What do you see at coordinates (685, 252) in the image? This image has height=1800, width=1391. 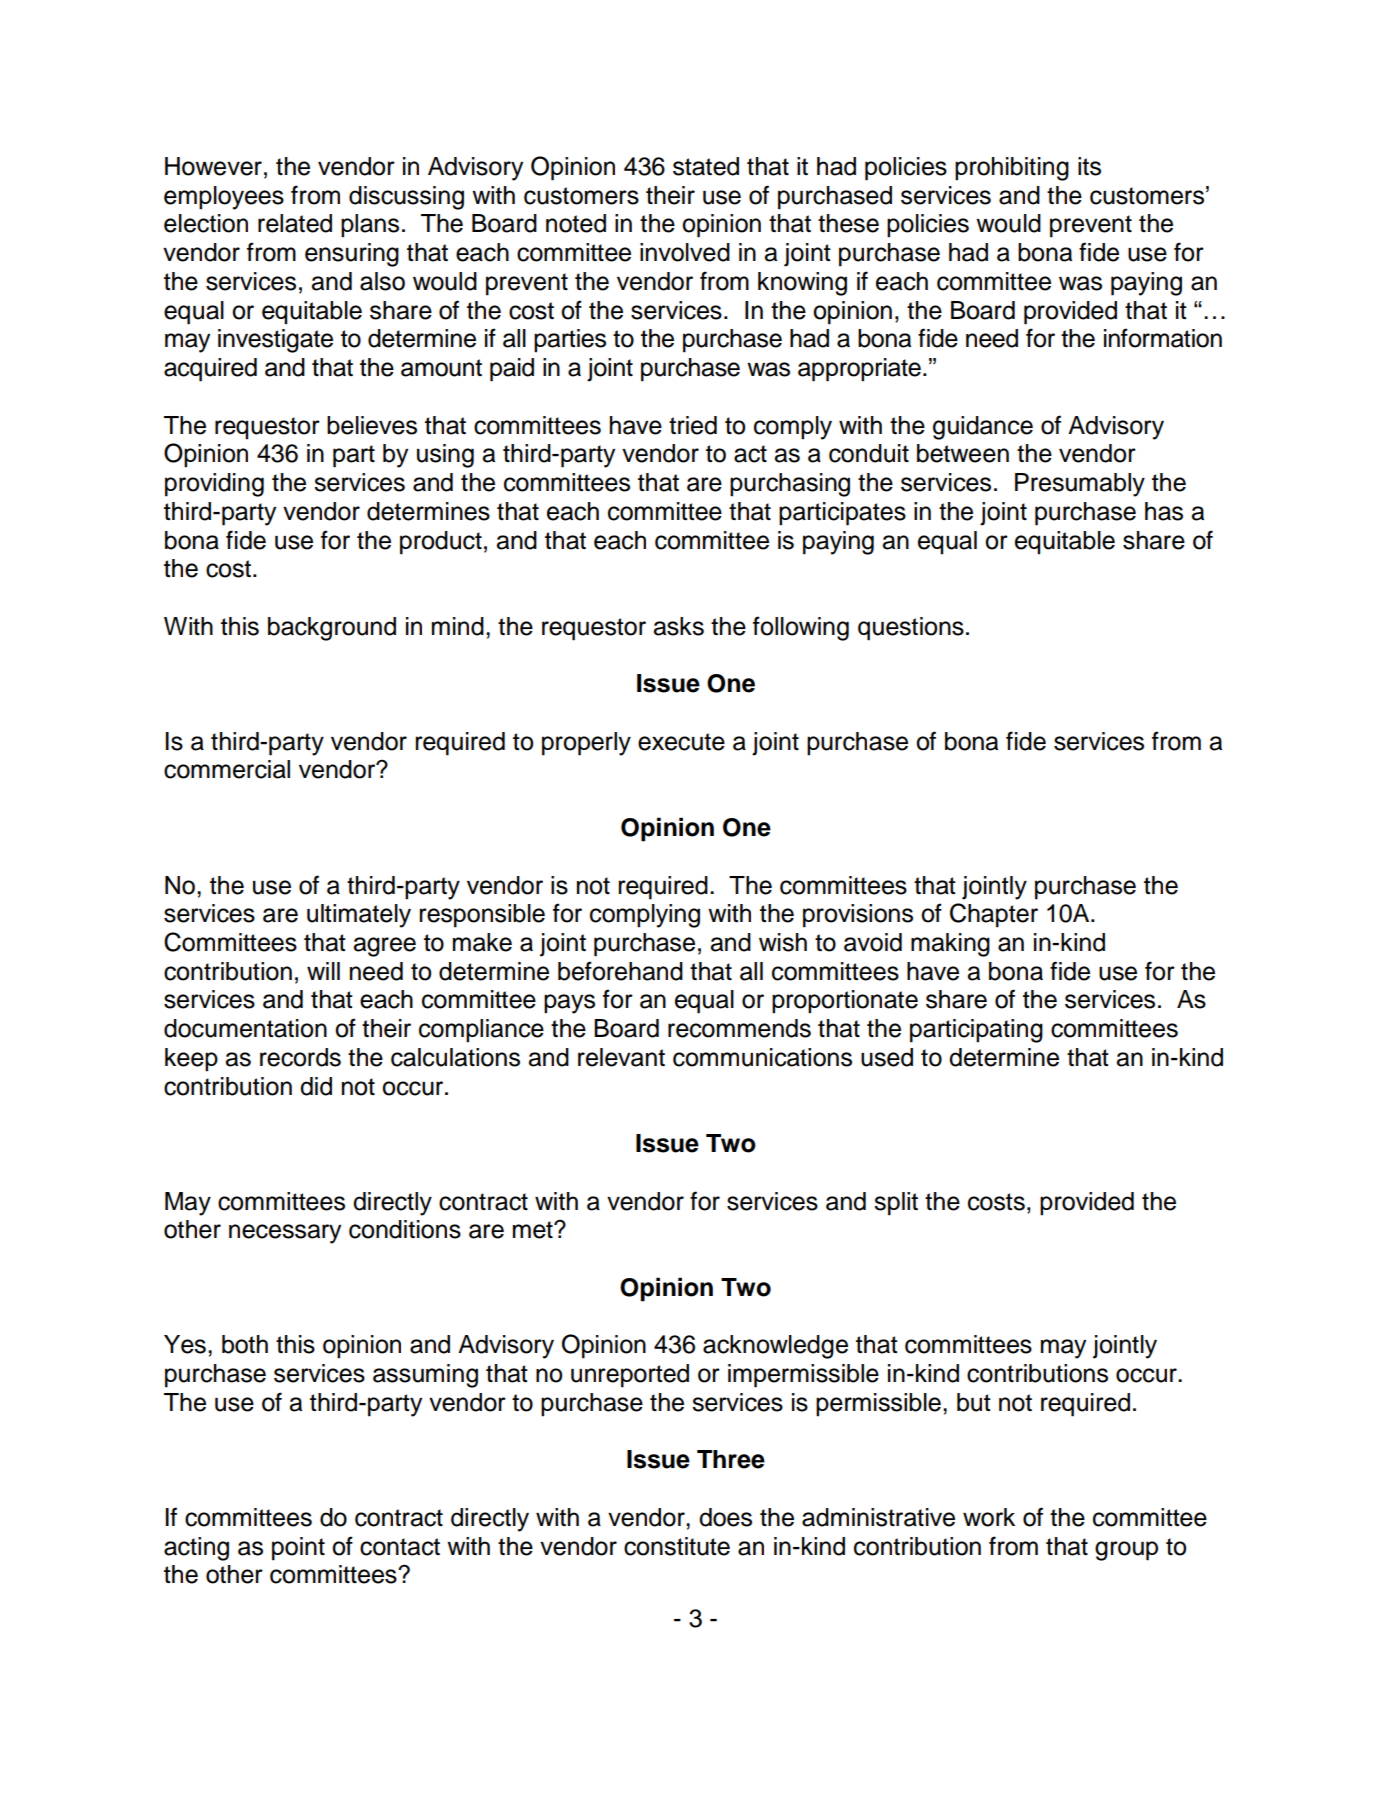 I see `involved` at bounding box center [685, 252].
